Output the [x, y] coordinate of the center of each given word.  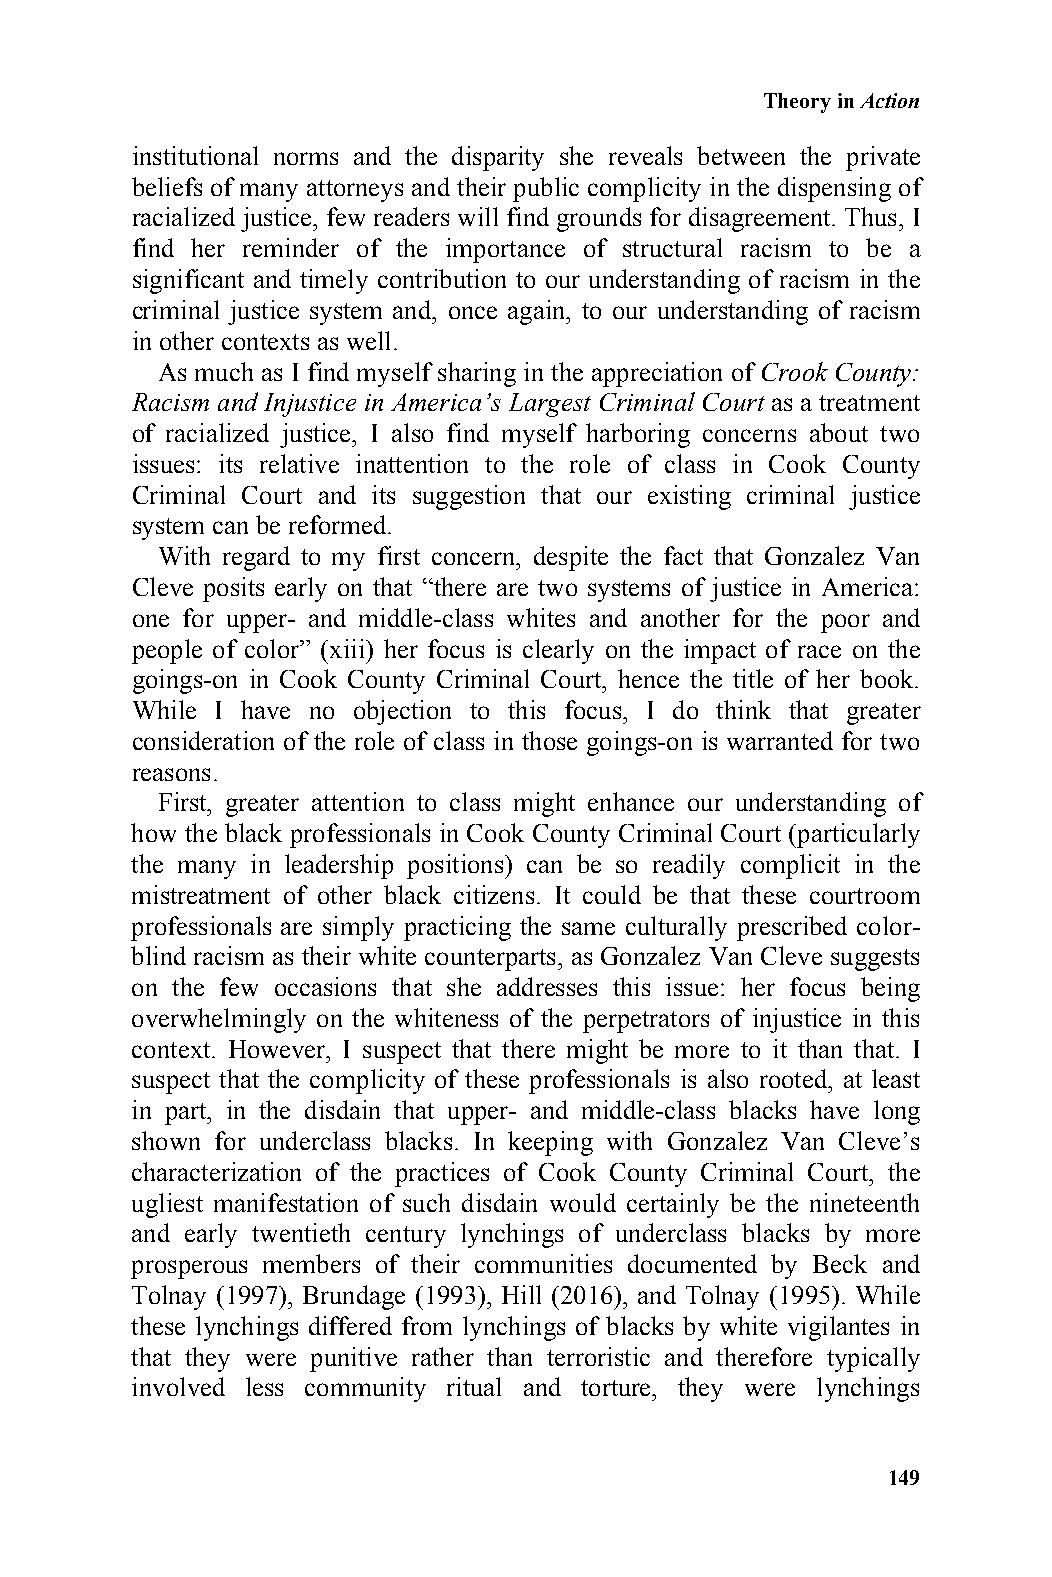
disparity [498, 158]
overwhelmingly [219, 1020]
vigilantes [838, 1328]
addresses [547, 986]
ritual [474, 1386]
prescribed [792, 928]
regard [256, 558]
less [264, 1386]
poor [845, 623]
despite [571, 558]
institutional [195, 155]
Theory [797, 103]
